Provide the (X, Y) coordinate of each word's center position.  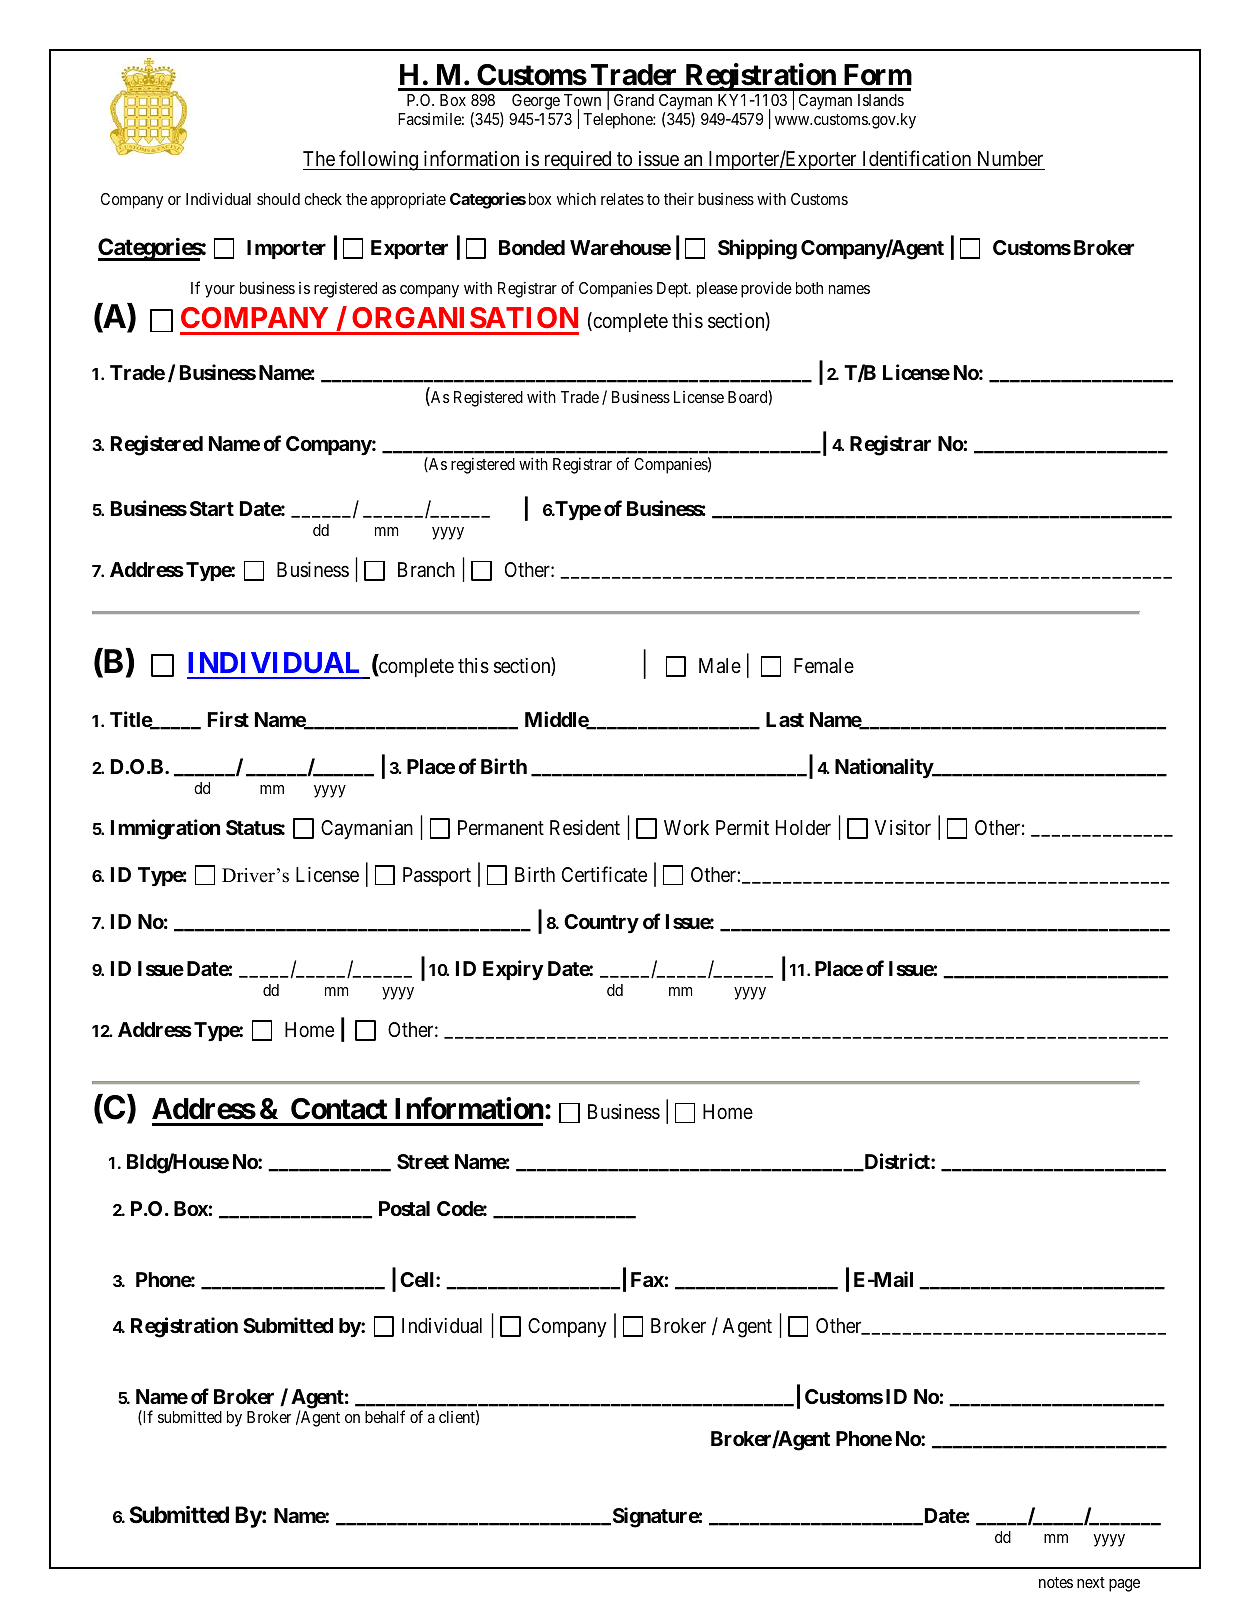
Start (212, 508)
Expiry (513, 970)
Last (785, 719)
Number (1010, 158)
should (278, 199)
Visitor (903, 828)
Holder (803, 827)
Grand (634, 100)
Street (423, 1161)
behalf (385, 1416)
